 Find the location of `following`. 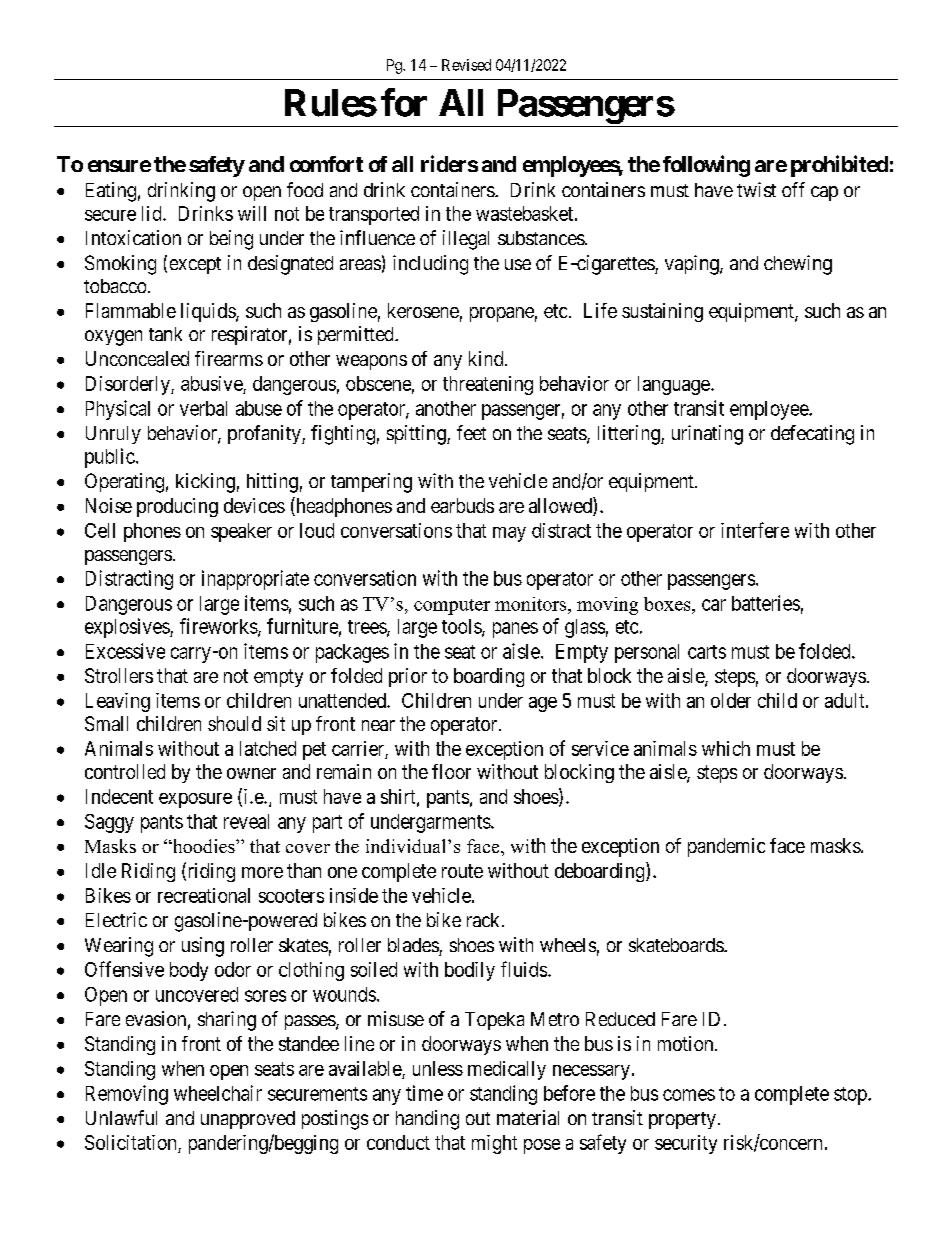

following is located at coordinates (706, 166).
